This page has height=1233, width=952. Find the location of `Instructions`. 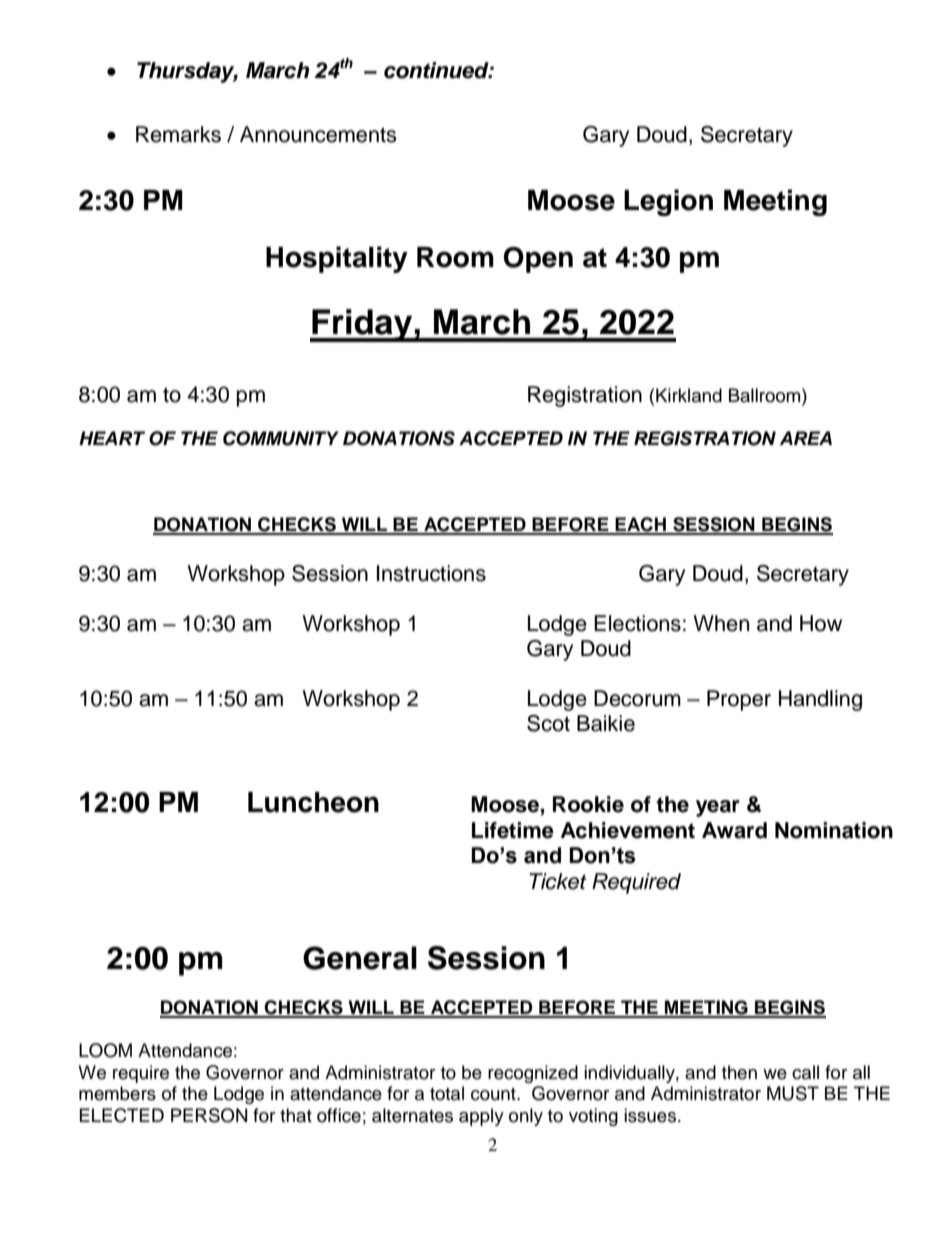

Instructions is located at coordinates (431, 573).
